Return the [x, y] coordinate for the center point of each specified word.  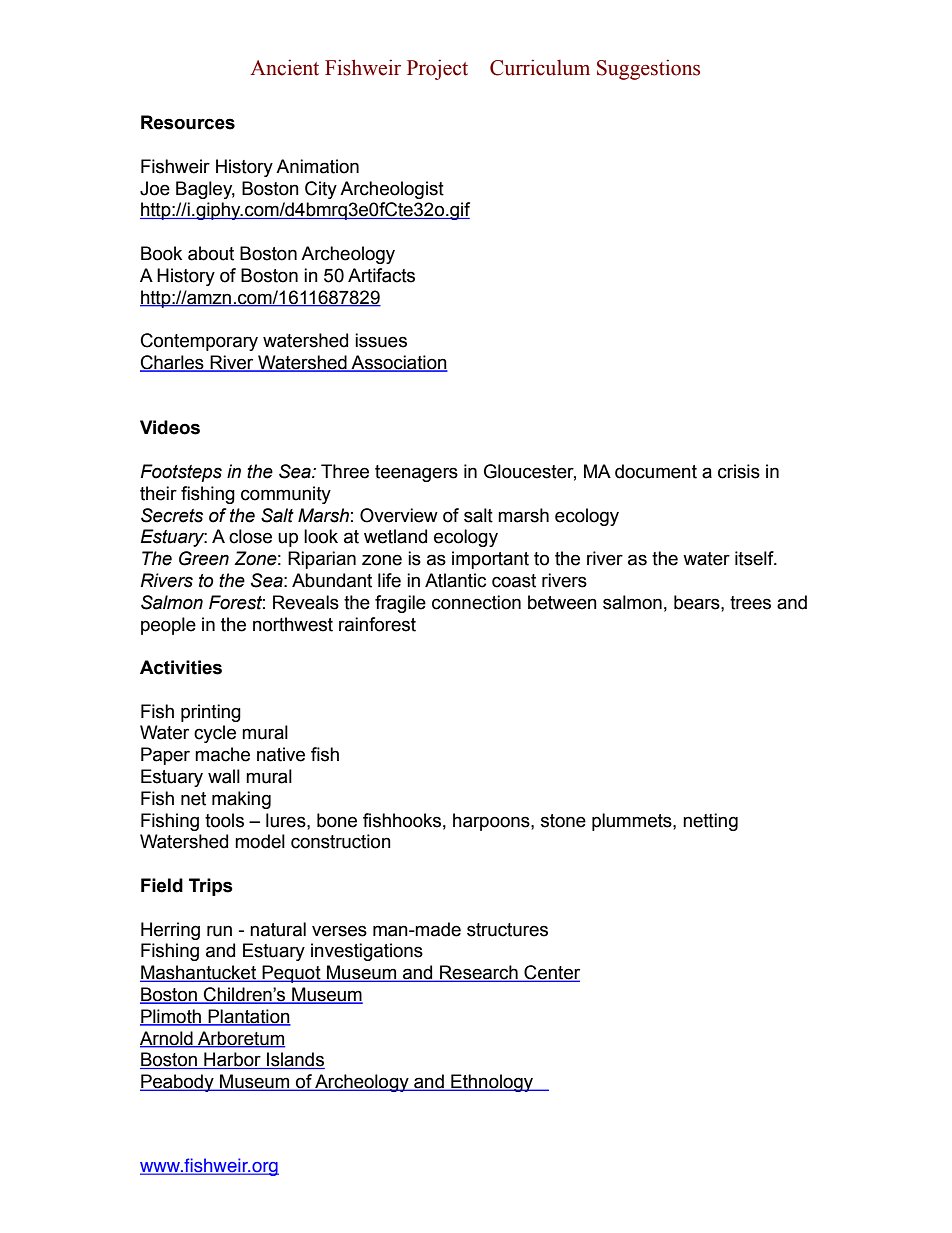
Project [437, 69]
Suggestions [648, 69]
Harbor [232, 1060]
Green [204, 558]
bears [698, 602]
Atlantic [455, 580]
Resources [188, 122]
